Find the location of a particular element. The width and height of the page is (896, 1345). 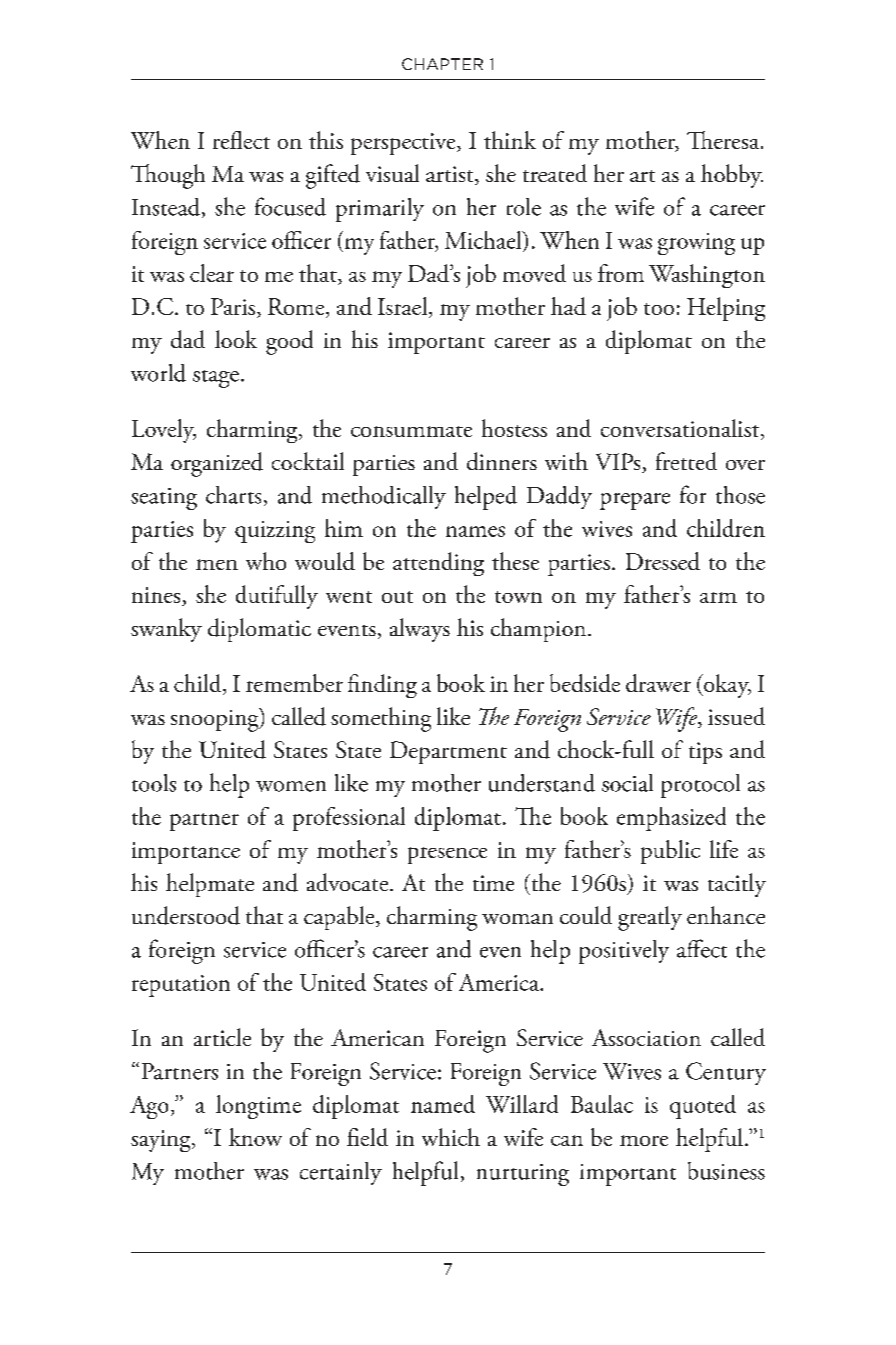

Theresa is located at coordinates (724, 140).
